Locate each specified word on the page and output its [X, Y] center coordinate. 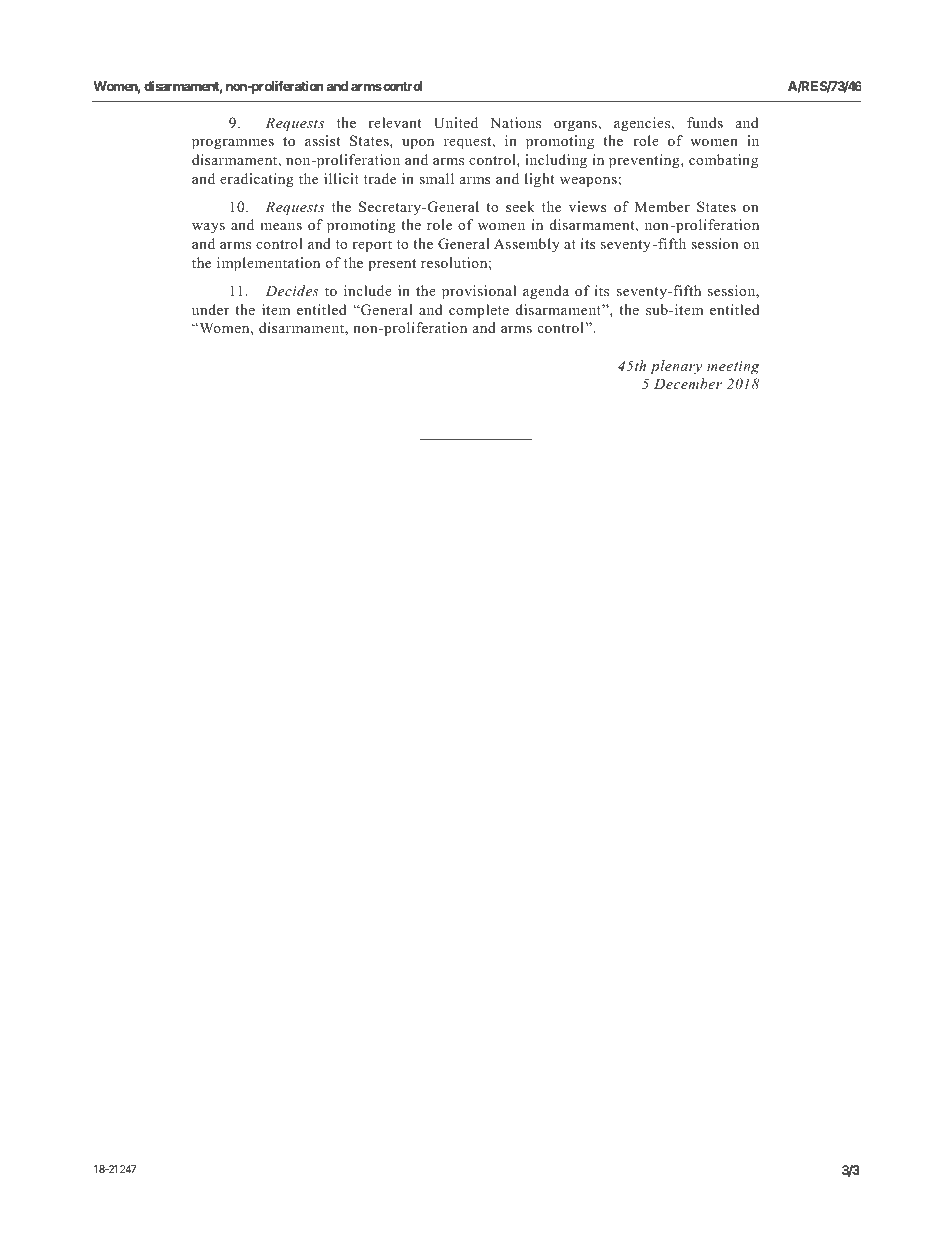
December [688, 383]
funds [705, 122]
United [456, 123]
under [210, 309]
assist [322, 140]
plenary [676, 367]
